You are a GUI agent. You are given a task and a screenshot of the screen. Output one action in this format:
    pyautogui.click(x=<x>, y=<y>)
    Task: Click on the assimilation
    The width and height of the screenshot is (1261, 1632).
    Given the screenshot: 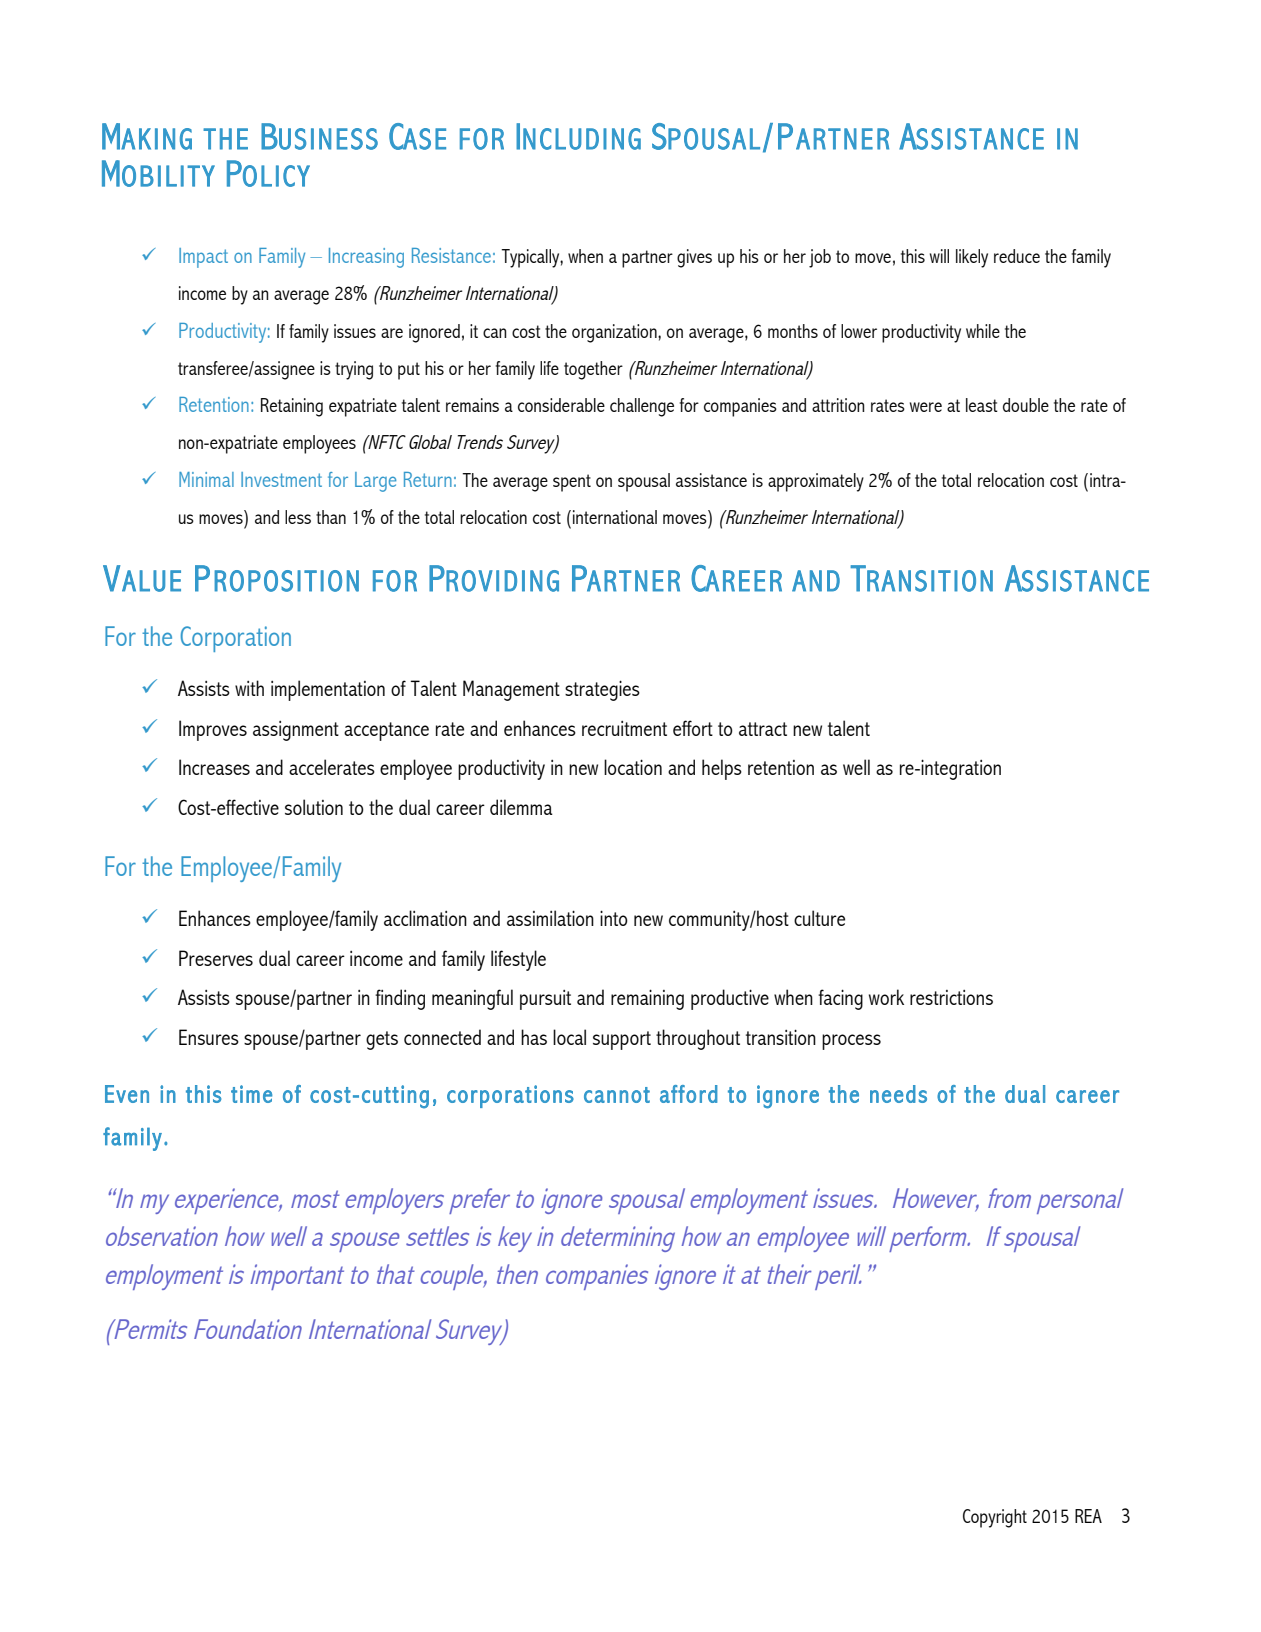 What is the action you would take?
    pyautogui.click(x=550, y=918)
